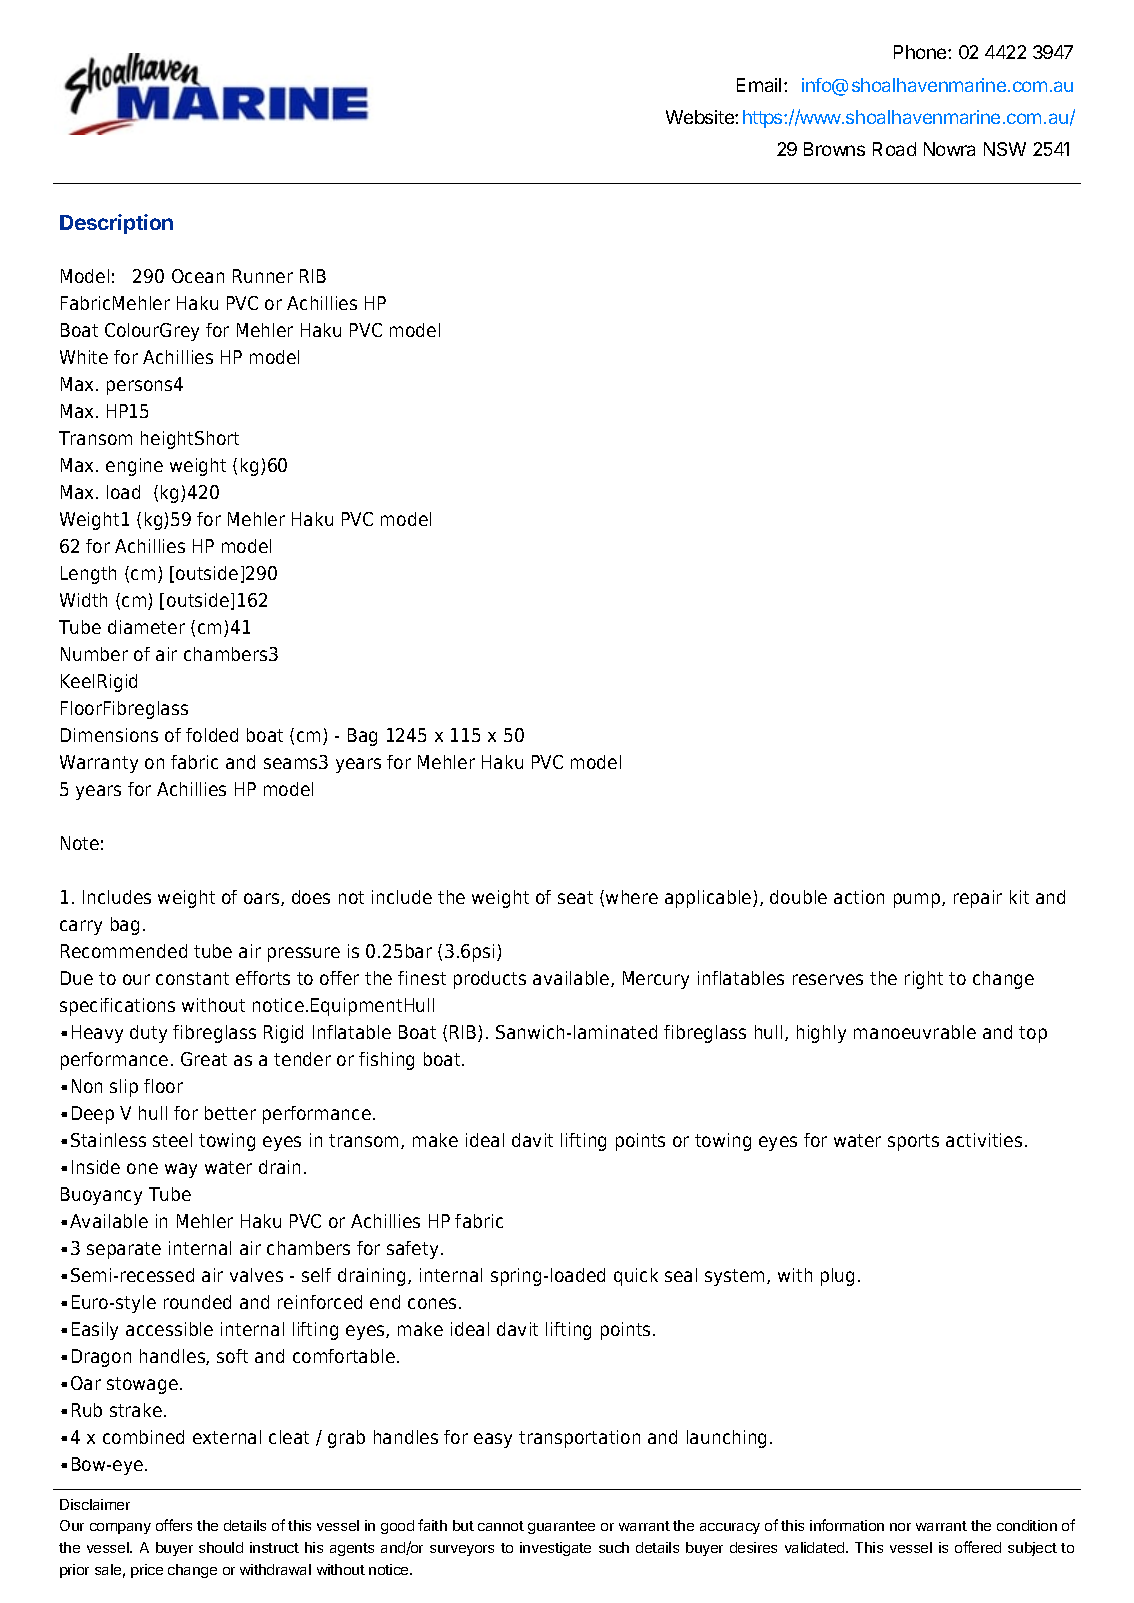 This screenshot has height=1603, width=1134. I want to click on guarantee, so click(561, 1527).
